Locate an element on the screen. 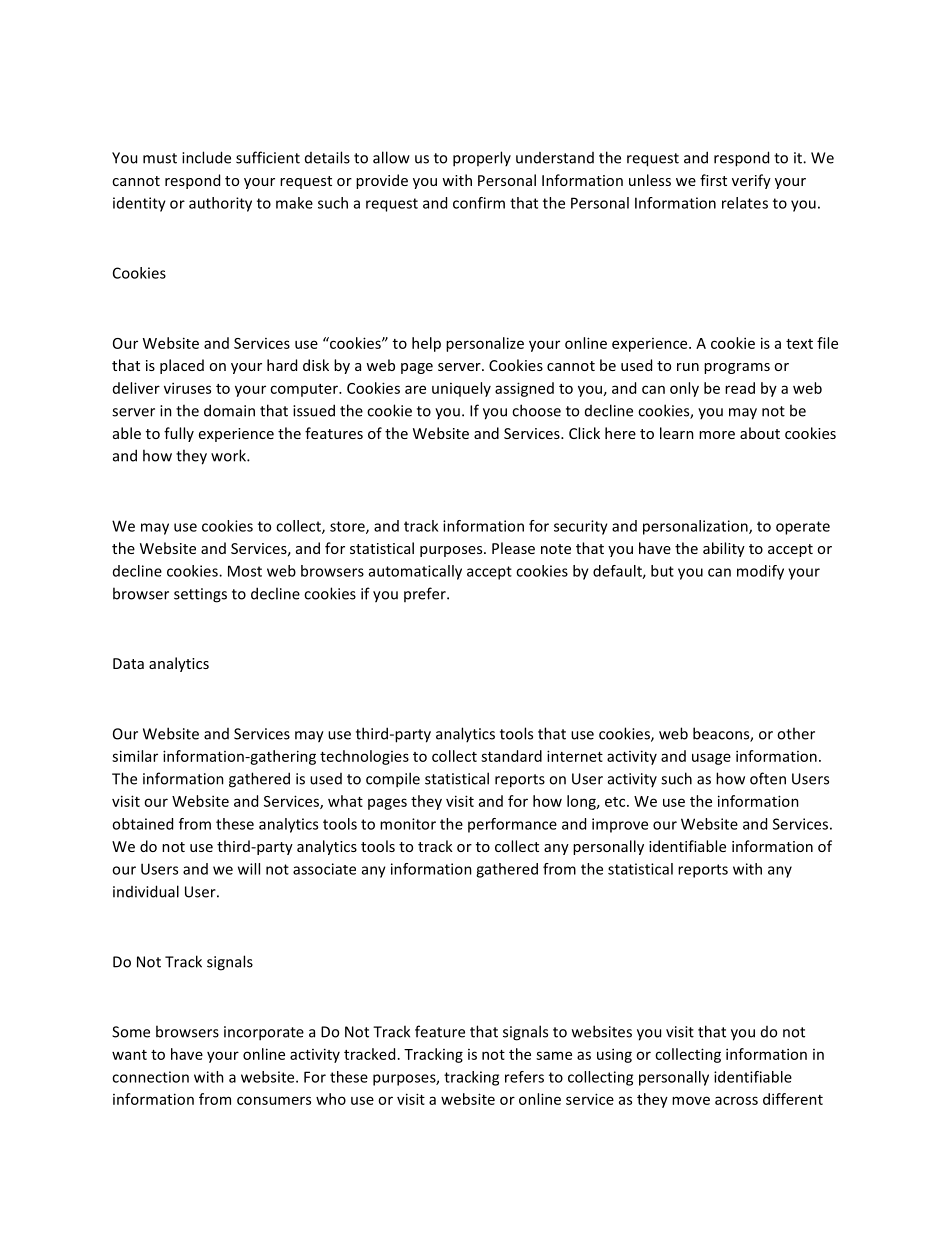 The width and height of the screenshot is (952, 1233). confirm is located at coordinates (479, 203).
